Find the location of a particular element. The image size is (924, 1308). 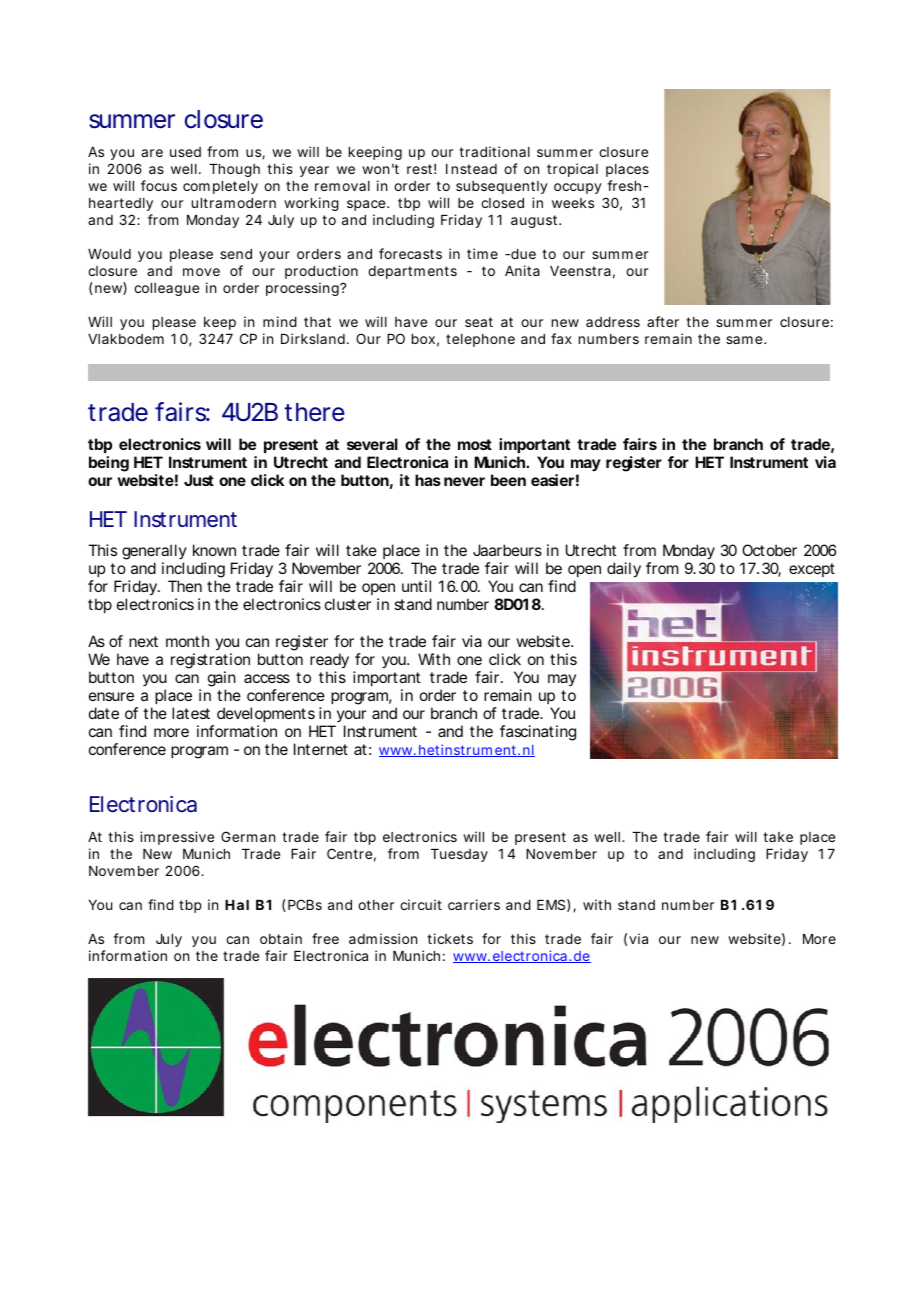

Instead is located at coordinates (471, 169).
